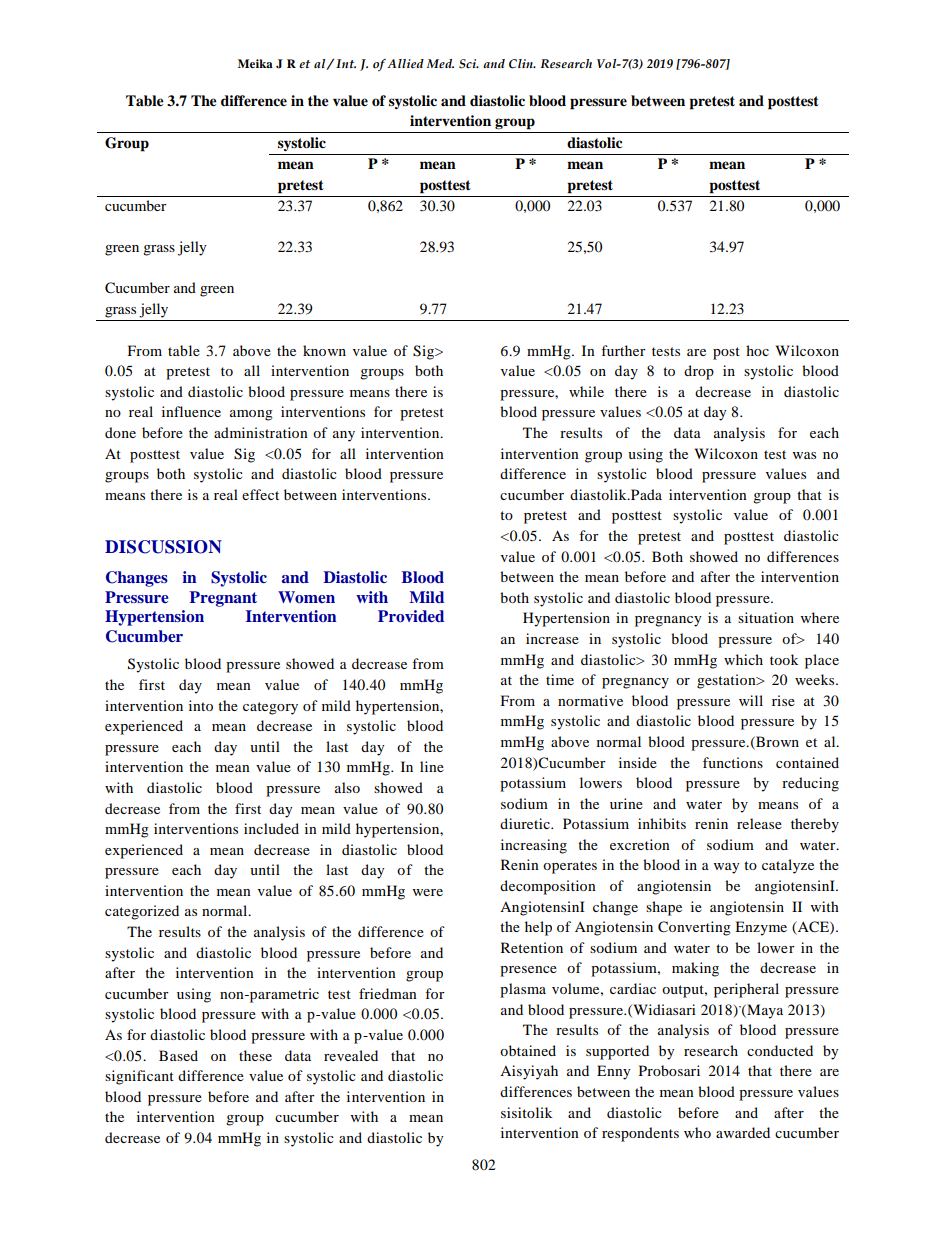 The image size is (952, 1233). Describe the element at coordinates (586, 391) in the image. I see `while` at that location.
